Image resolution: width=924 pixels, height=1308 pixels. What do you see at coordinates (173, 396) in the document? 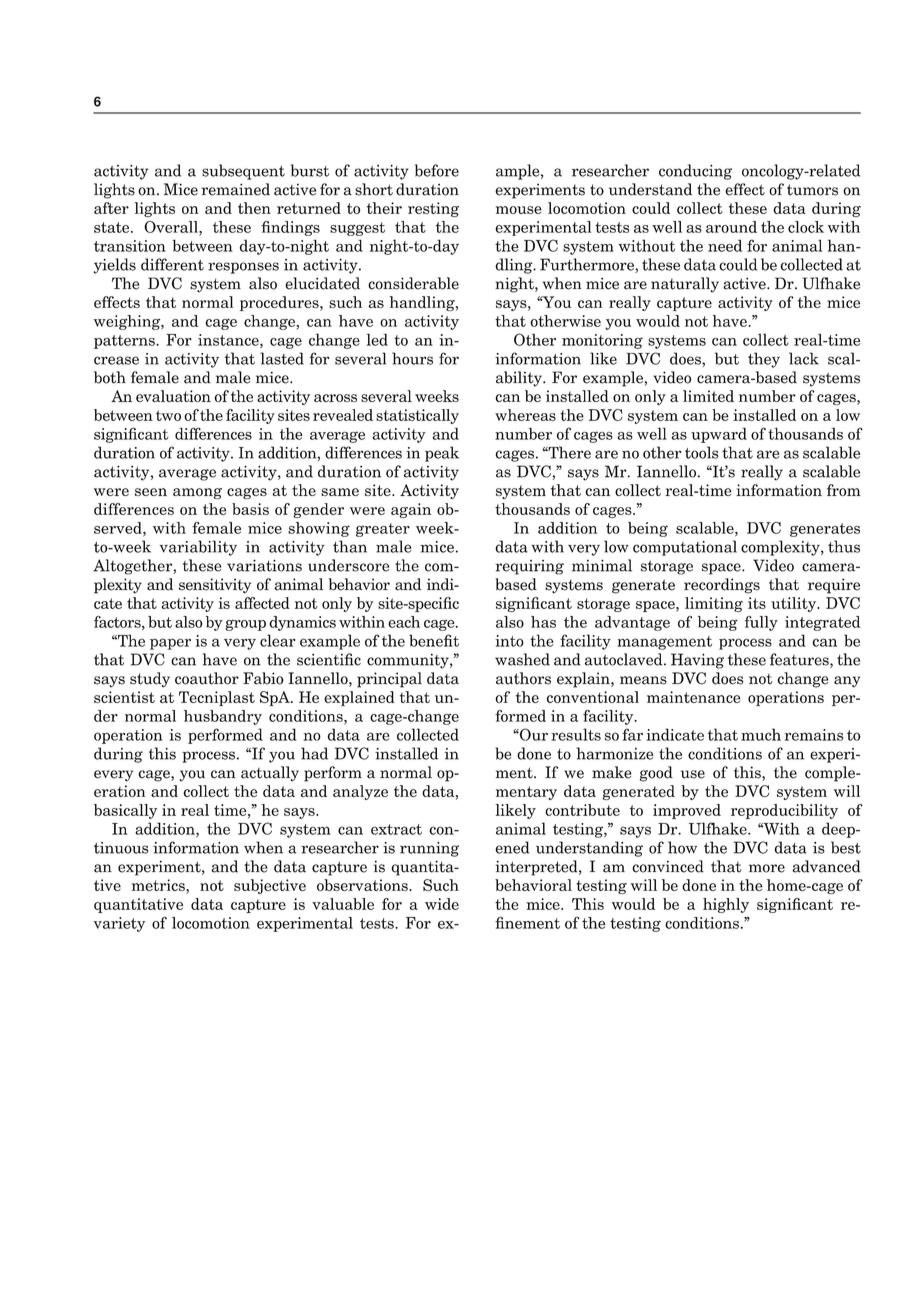
I see `evaluation` at bounding box center [173, 396].
